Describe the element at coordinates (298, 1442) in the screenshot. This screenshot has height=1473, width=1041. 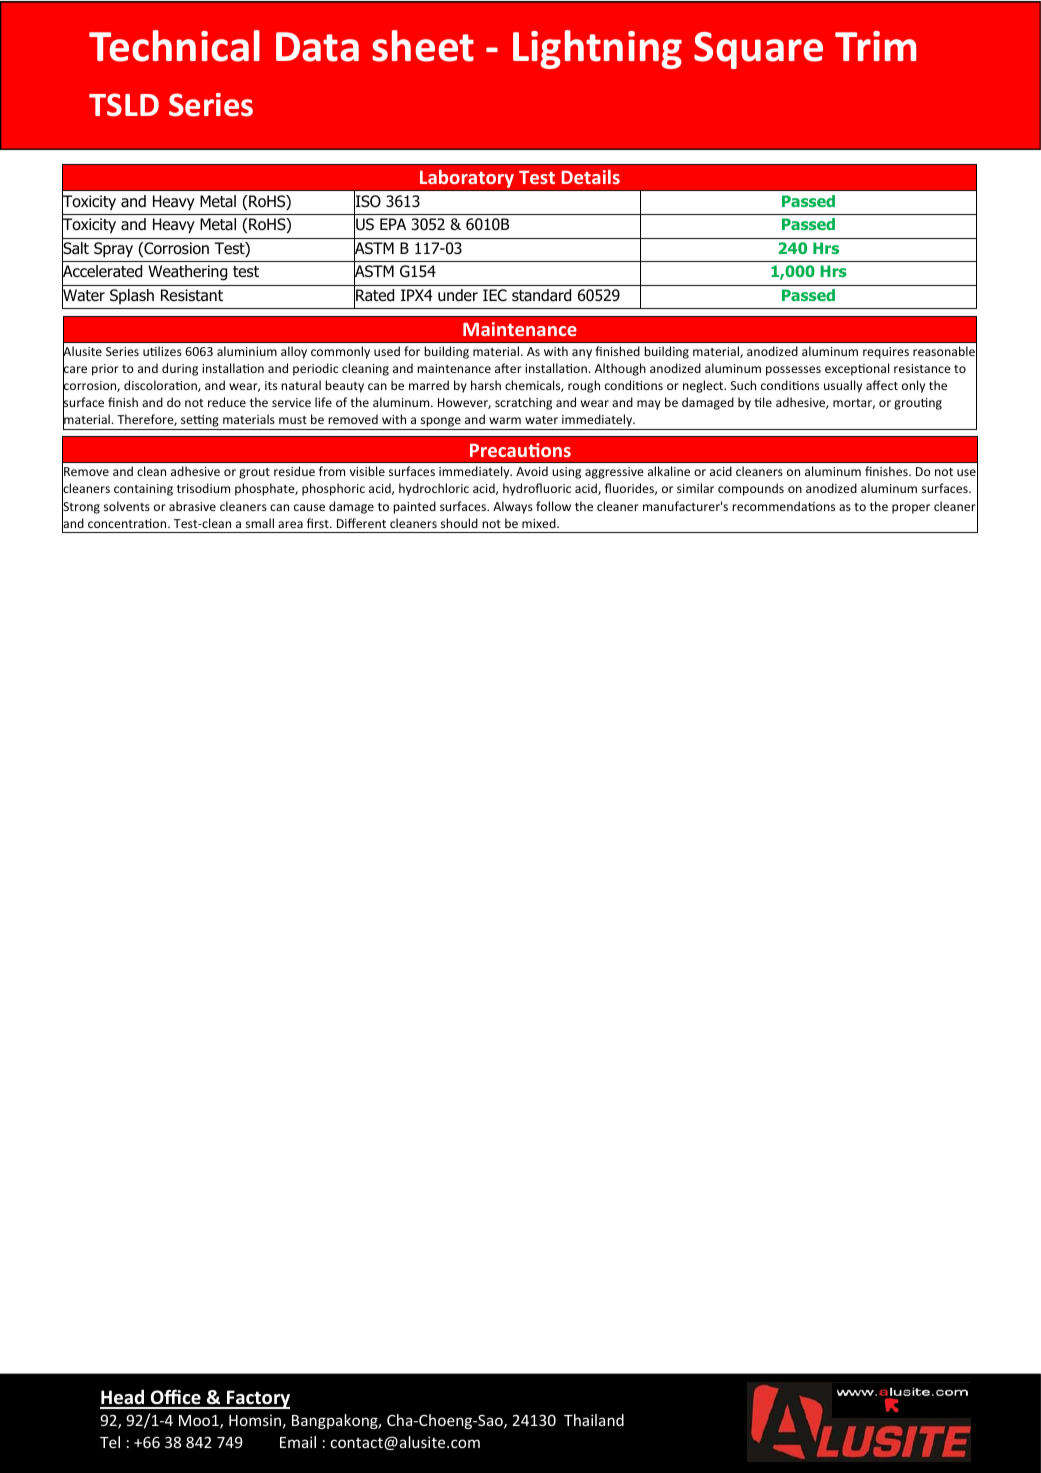
I see `Email` at that location.
